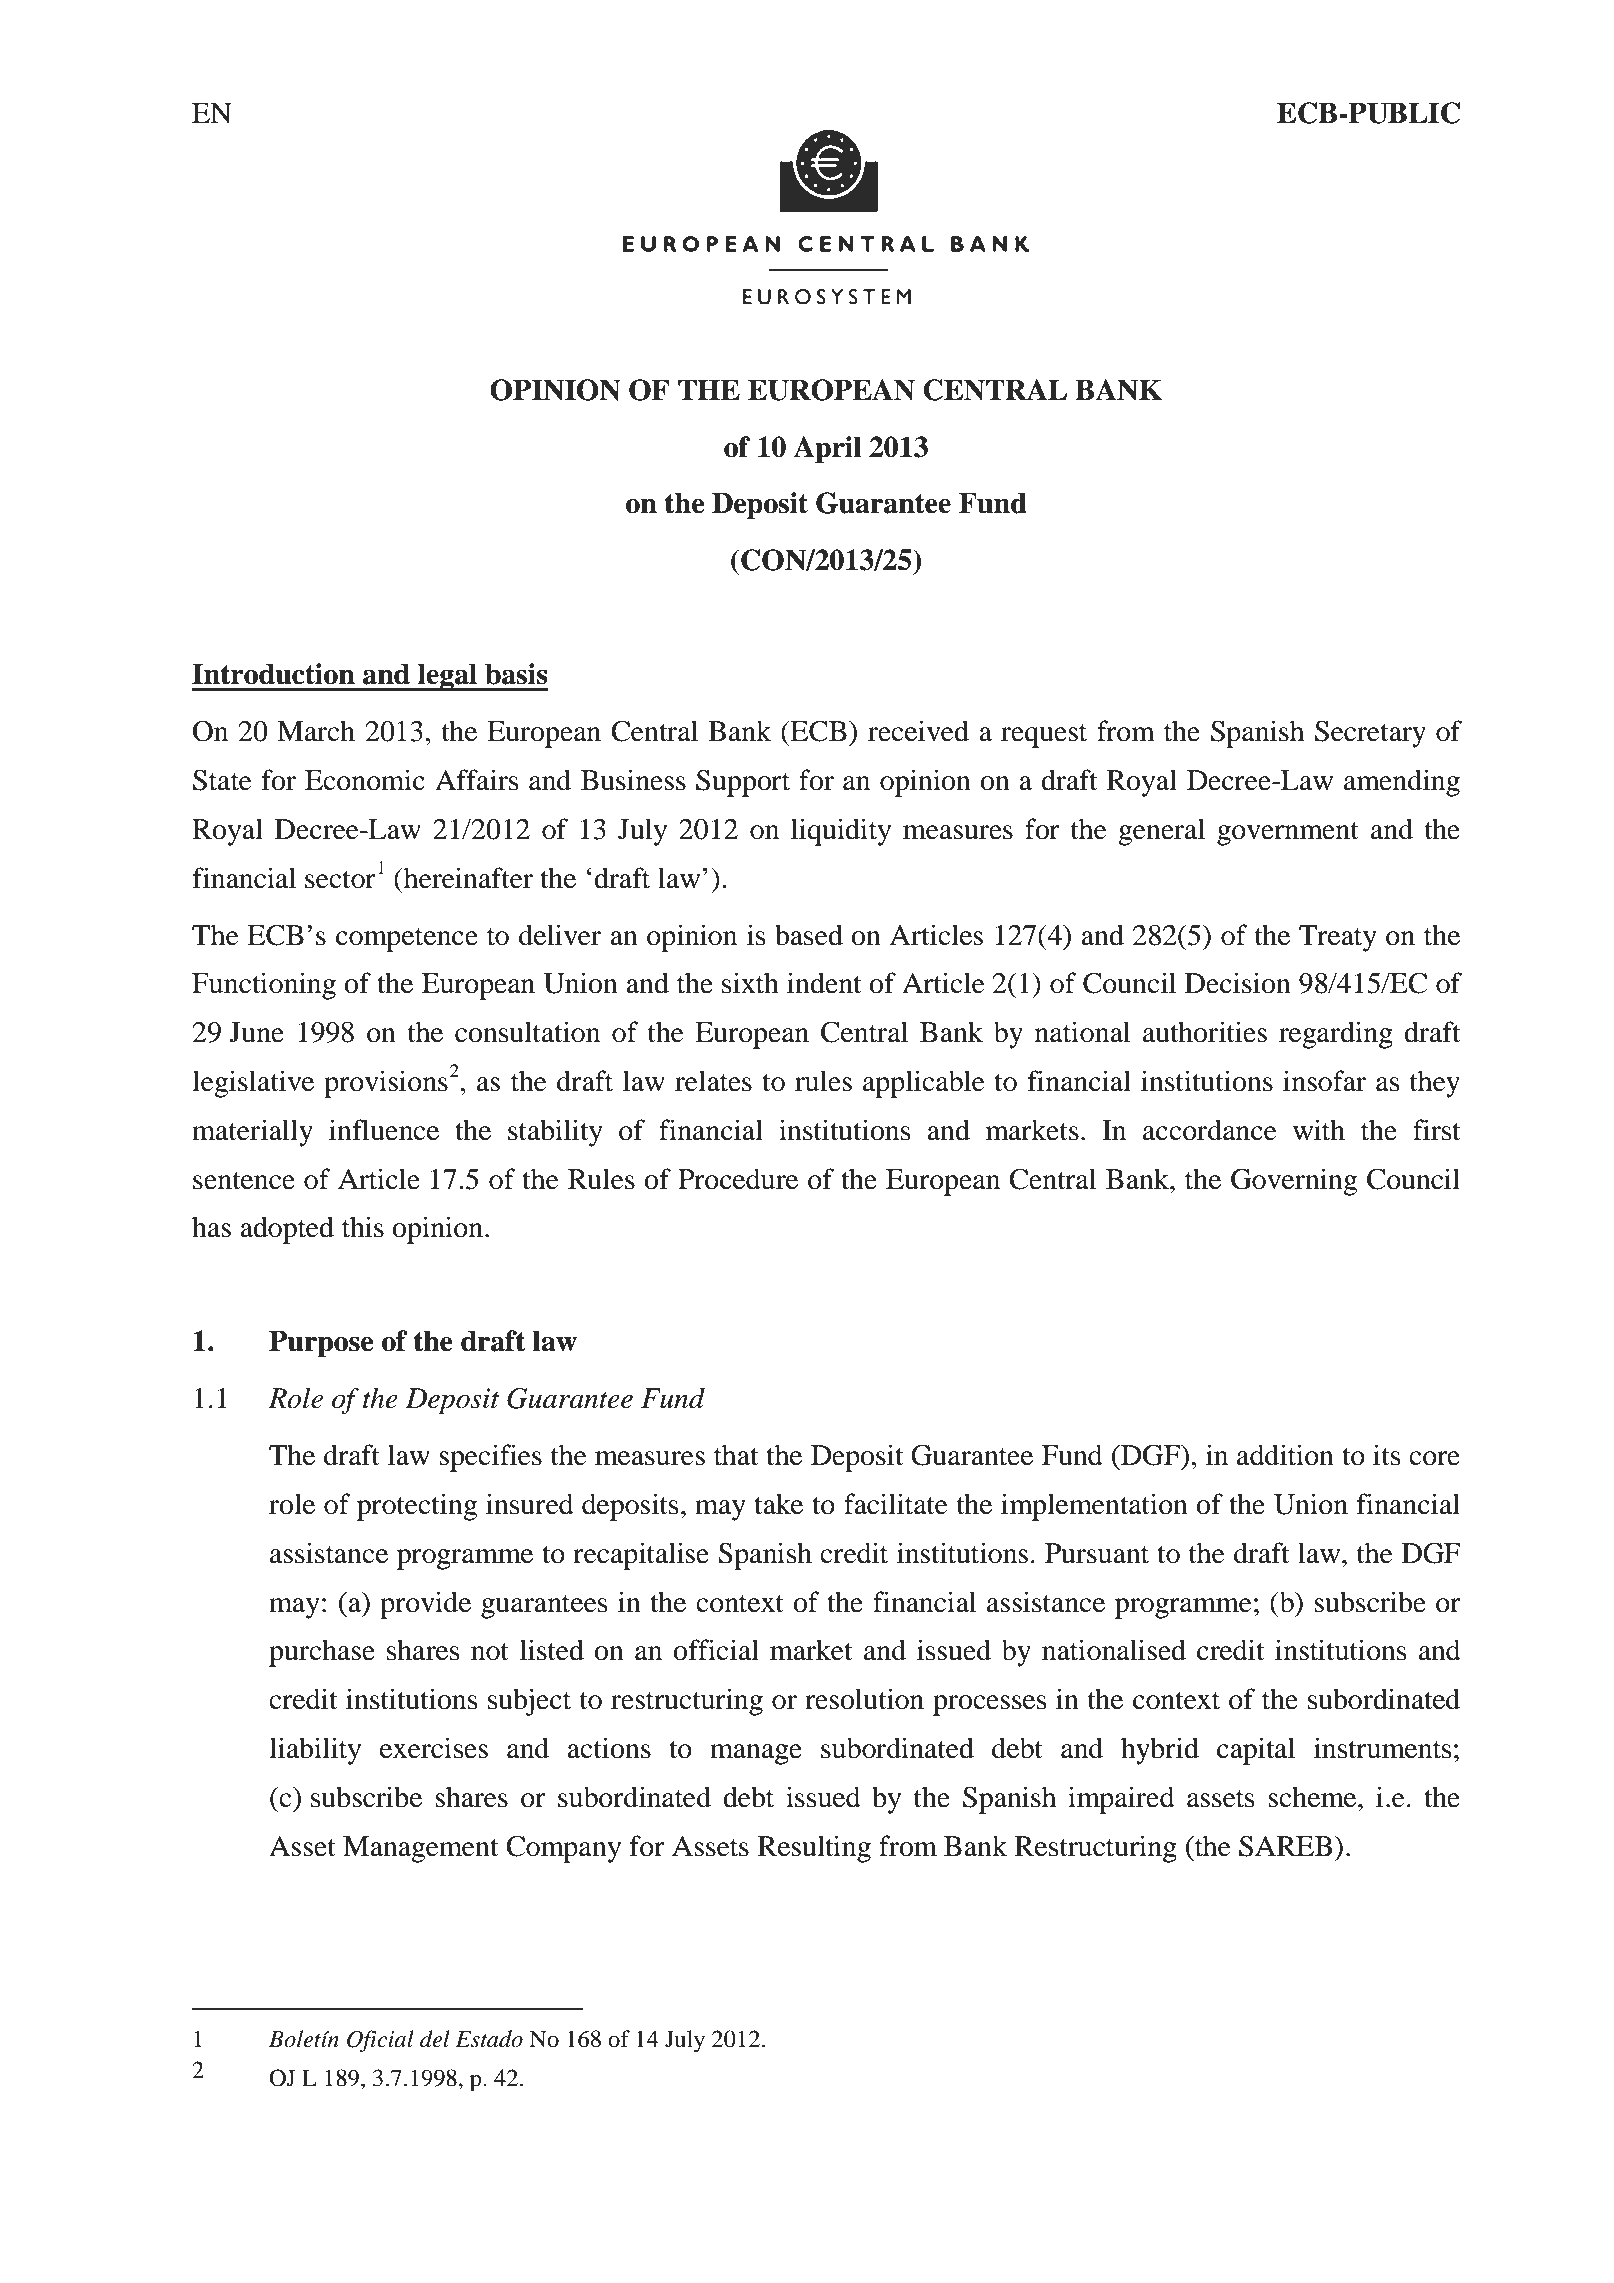  I want to click on this, so click(363, 1227).
